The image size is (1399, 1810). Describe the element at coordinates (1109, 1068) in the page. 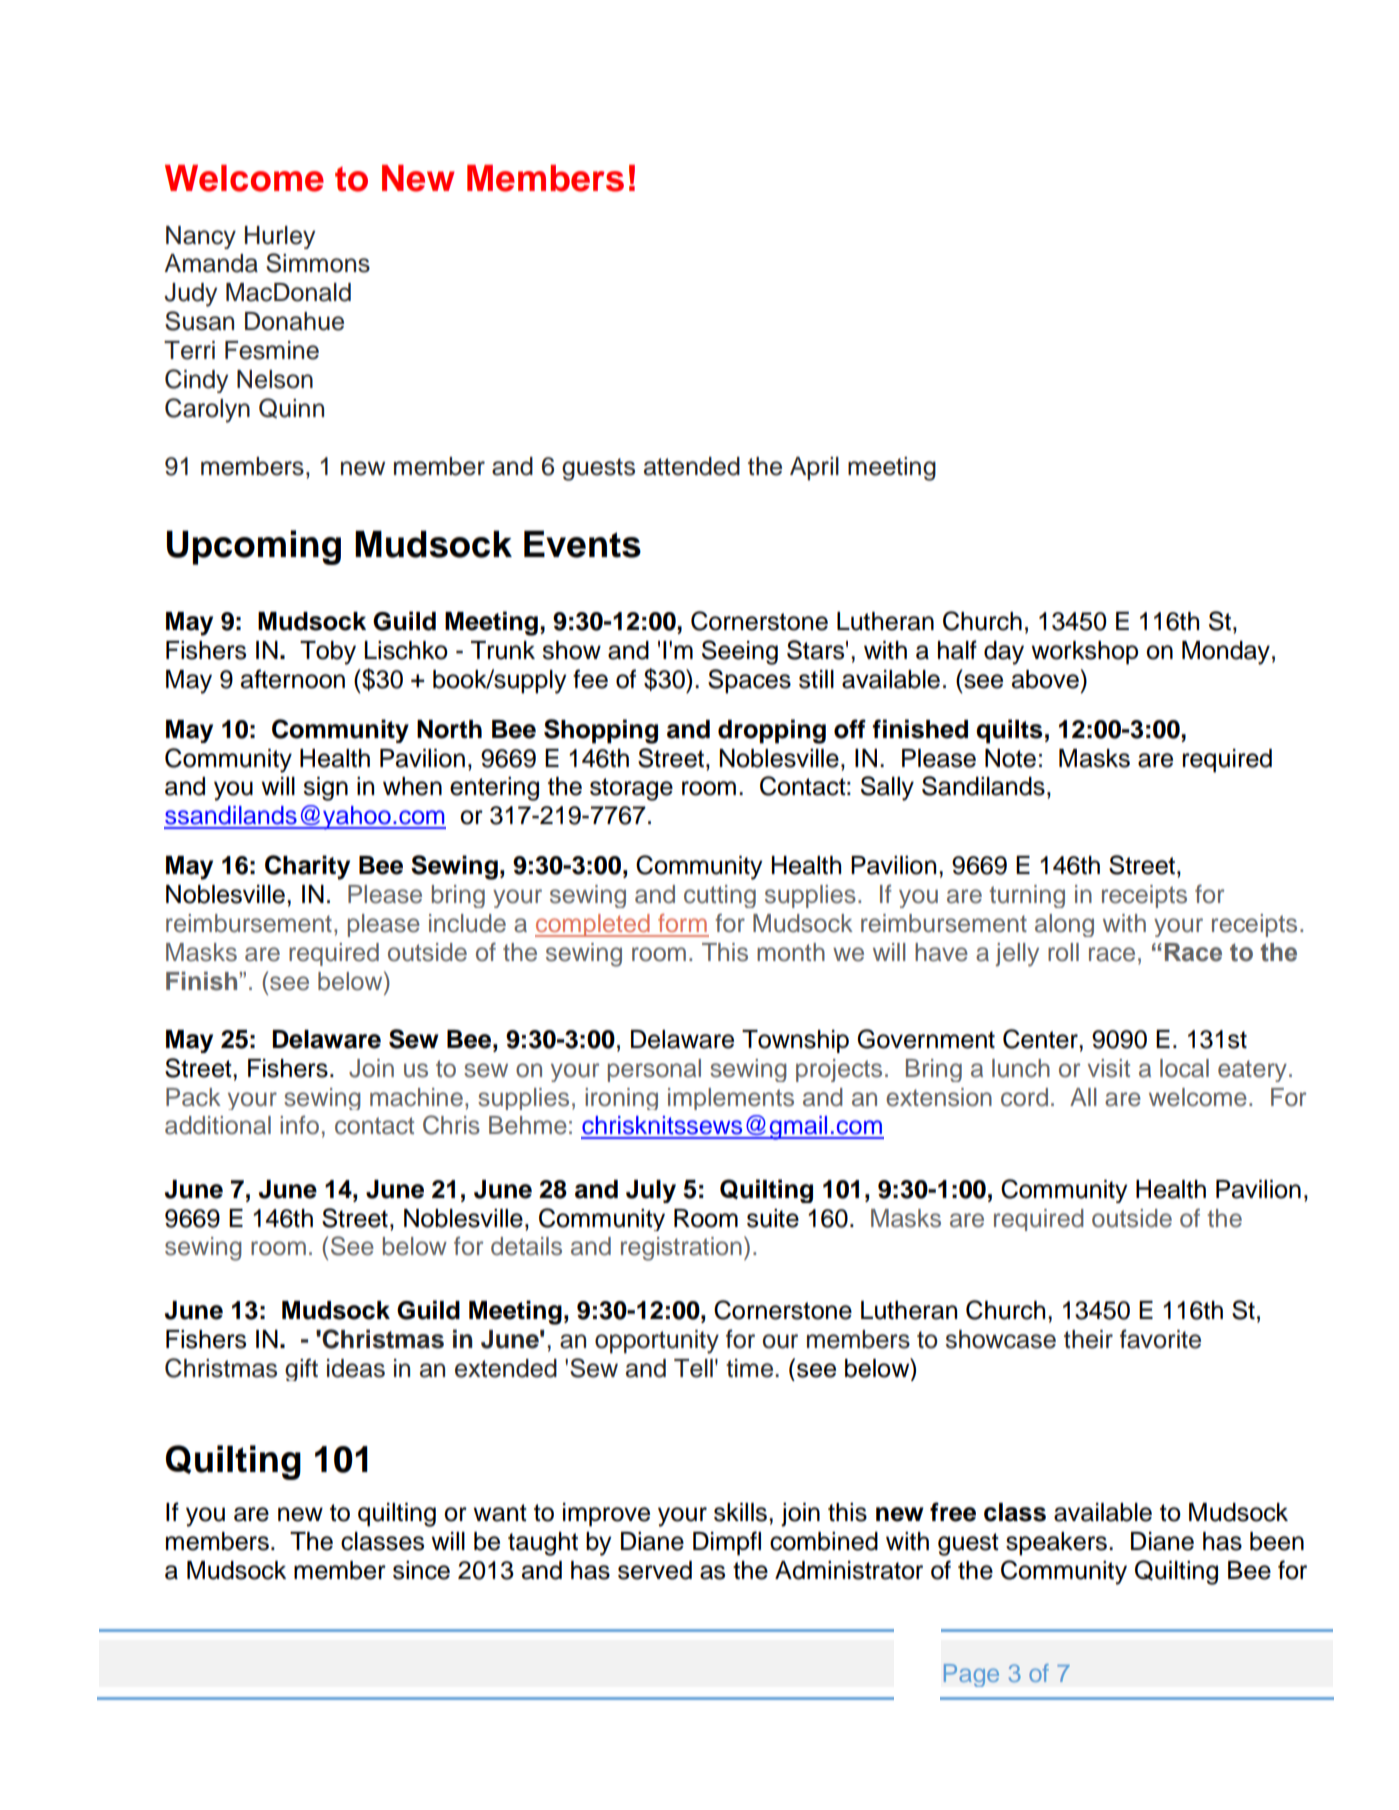

I see `visit` at that location.
